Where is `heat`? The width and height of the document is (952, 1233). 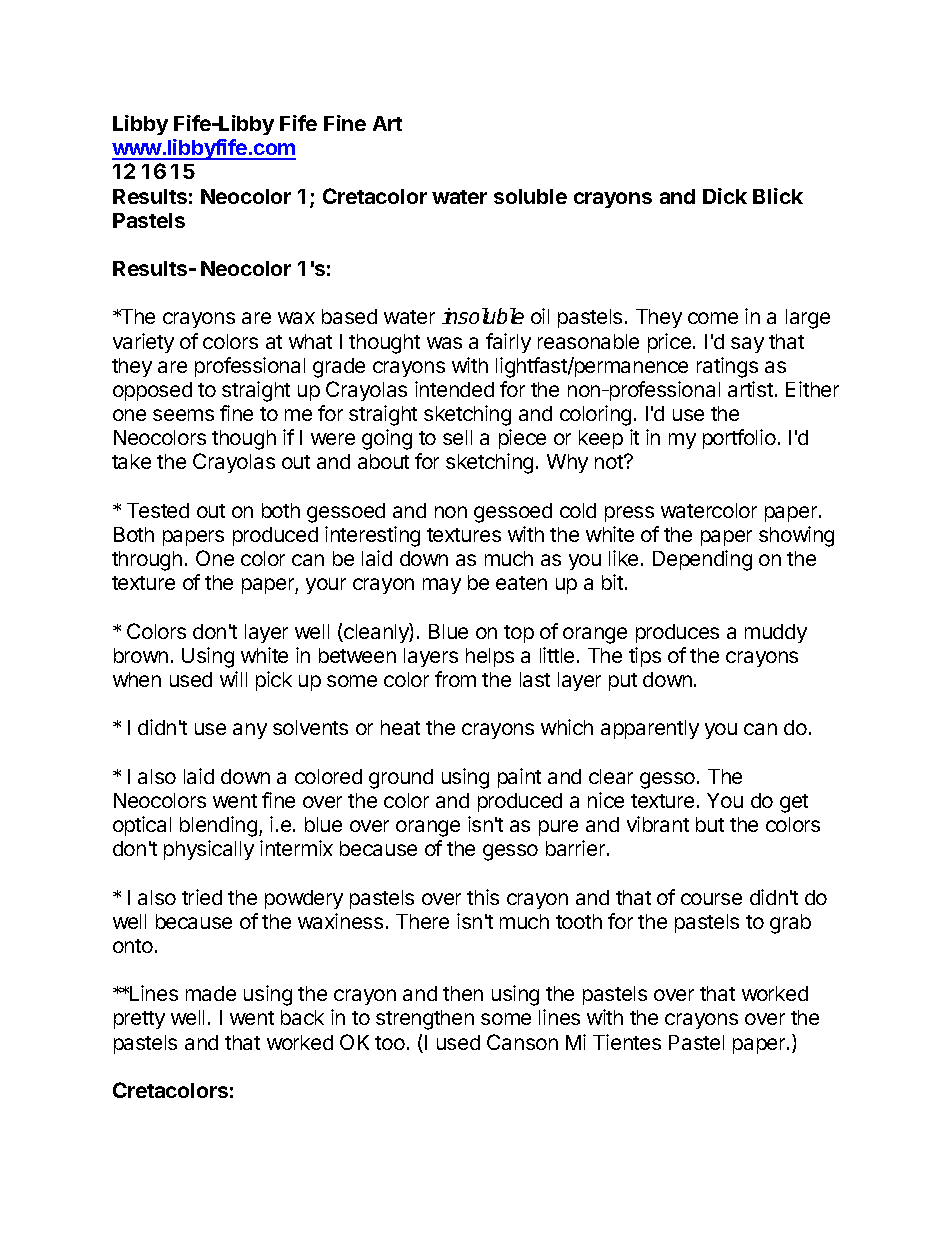 heat is located at coordinates (400, 727).
